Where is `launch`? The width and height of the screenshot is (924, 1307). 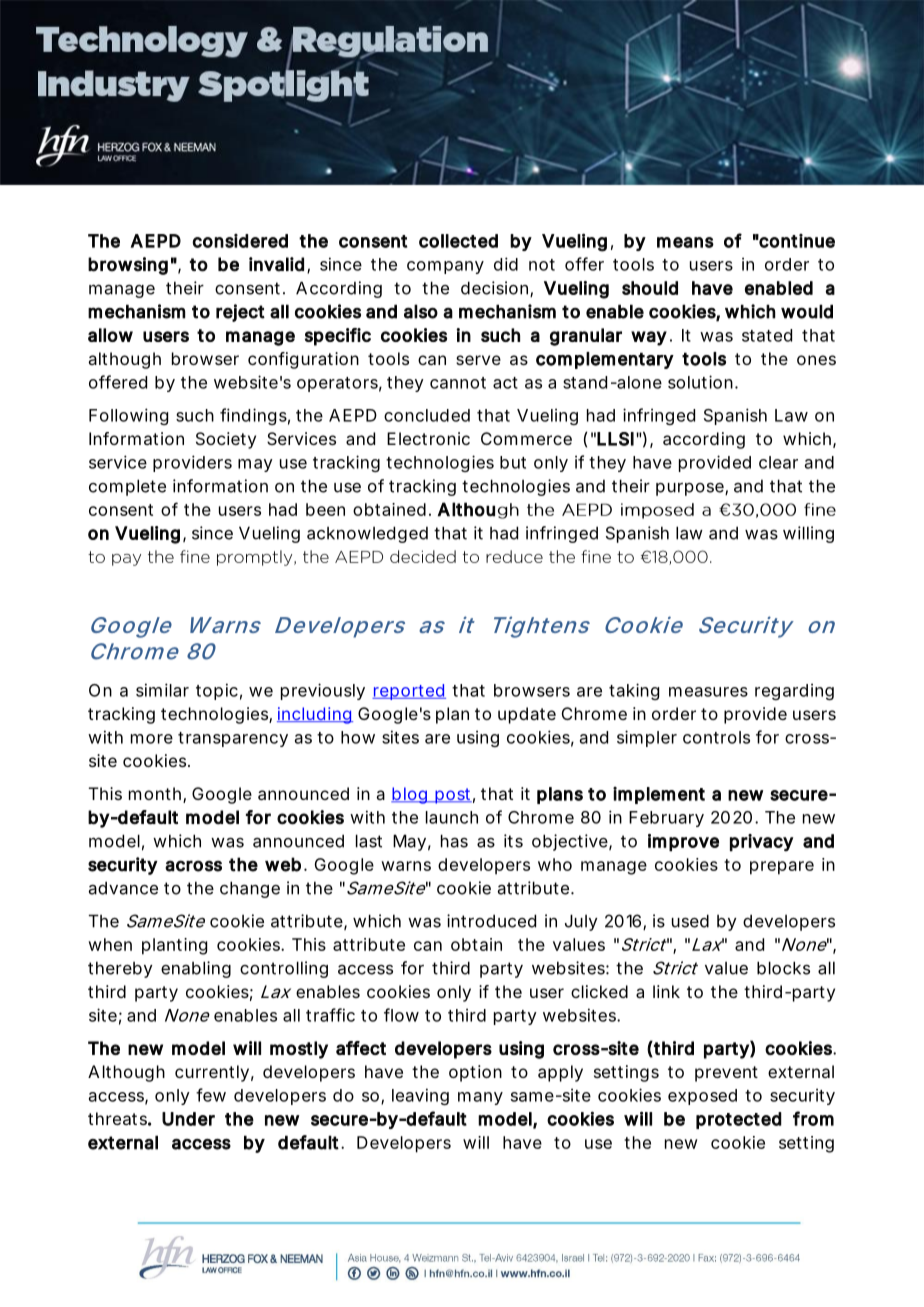
launch is located at coordinates (452, 817).
